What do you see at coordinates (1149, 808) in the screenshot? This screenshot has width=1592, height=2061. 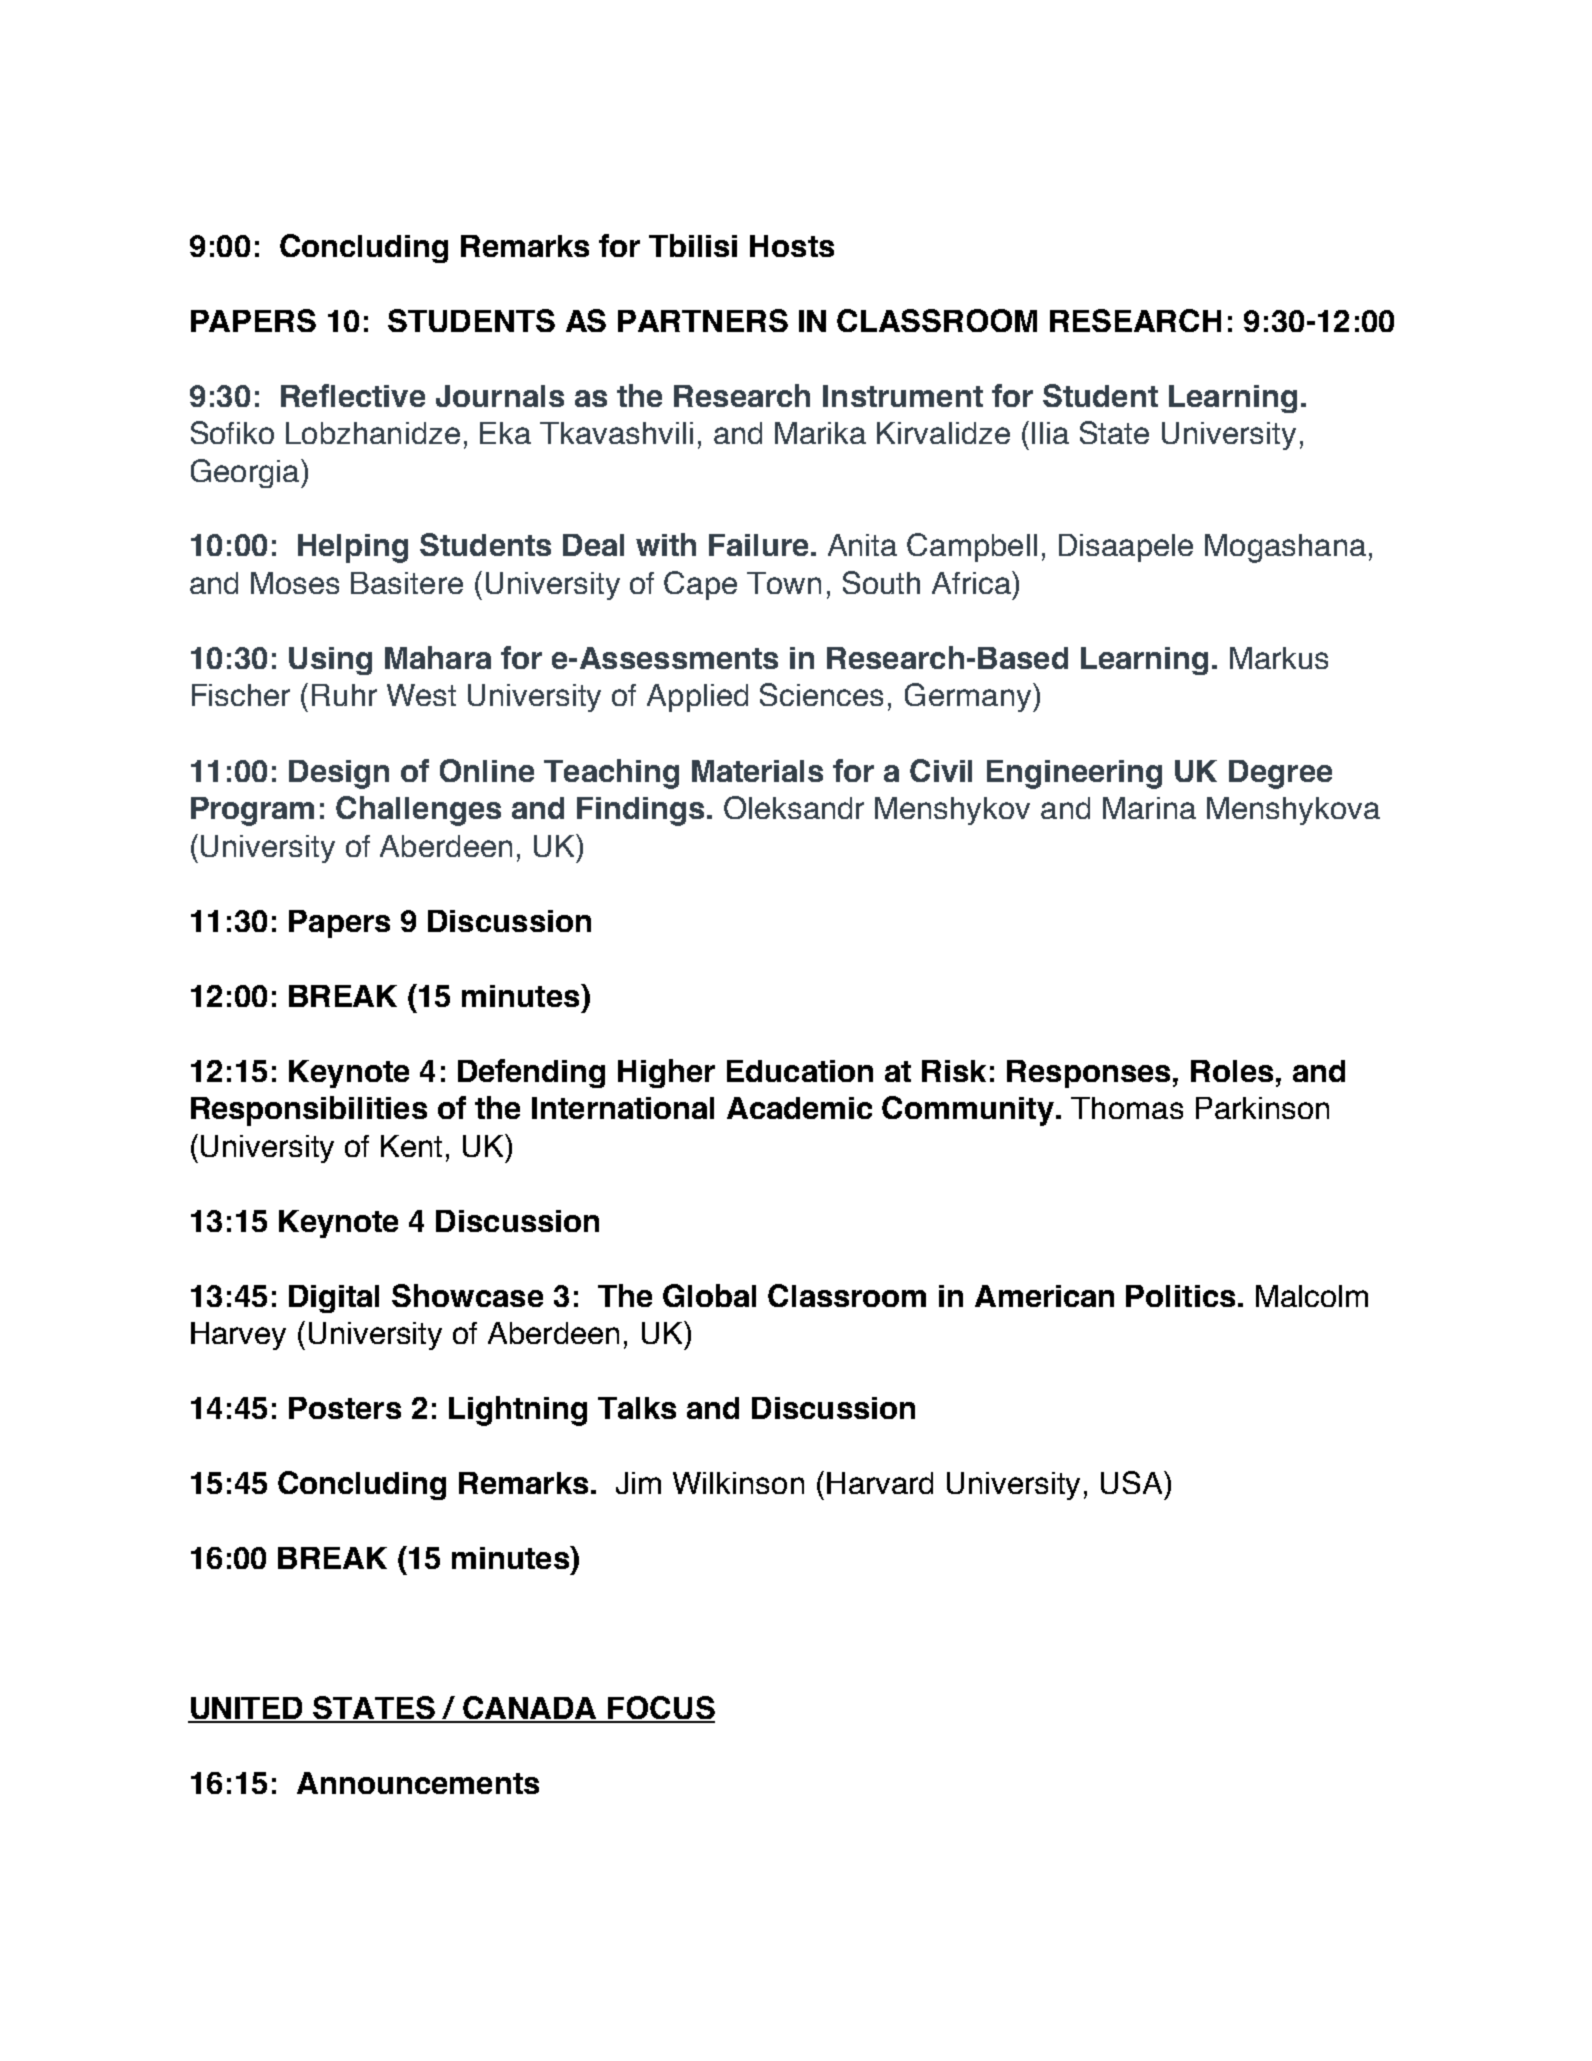 I see `Marina` at bounding box center [1149, 808].
